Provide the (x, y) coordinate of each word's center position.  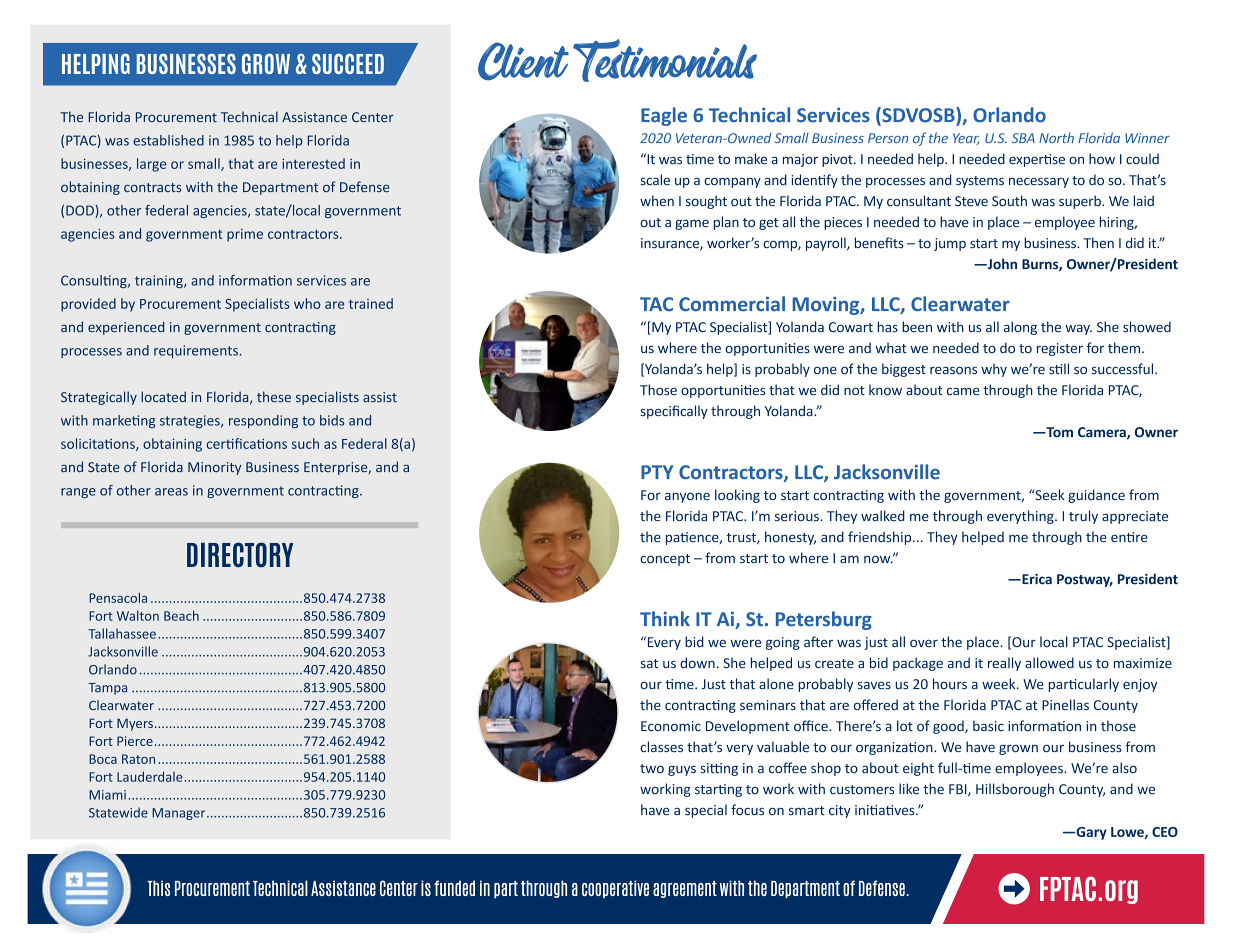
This (159, 888)
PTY (657, 472)
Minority (214, 468)
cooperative (615, 889)
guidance (1096, 496)
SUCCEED (348, 64)
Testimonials (665, 60)
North (1056, 137)
